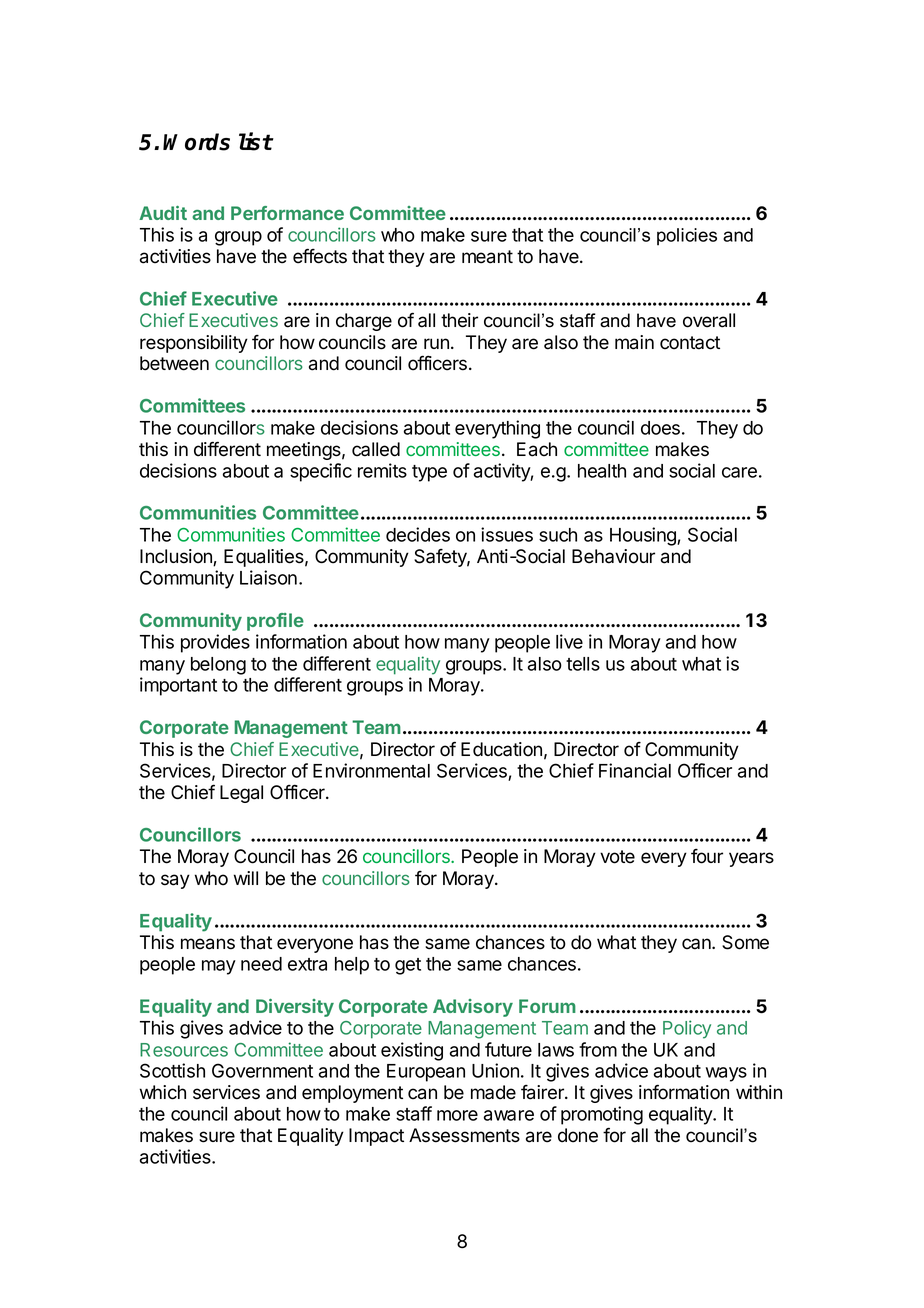 Image resolution: width=924 pixels, height=1308 pixels. Describe the element at coordinates (194, 344) in the document. I see `responsibility` at that location.
